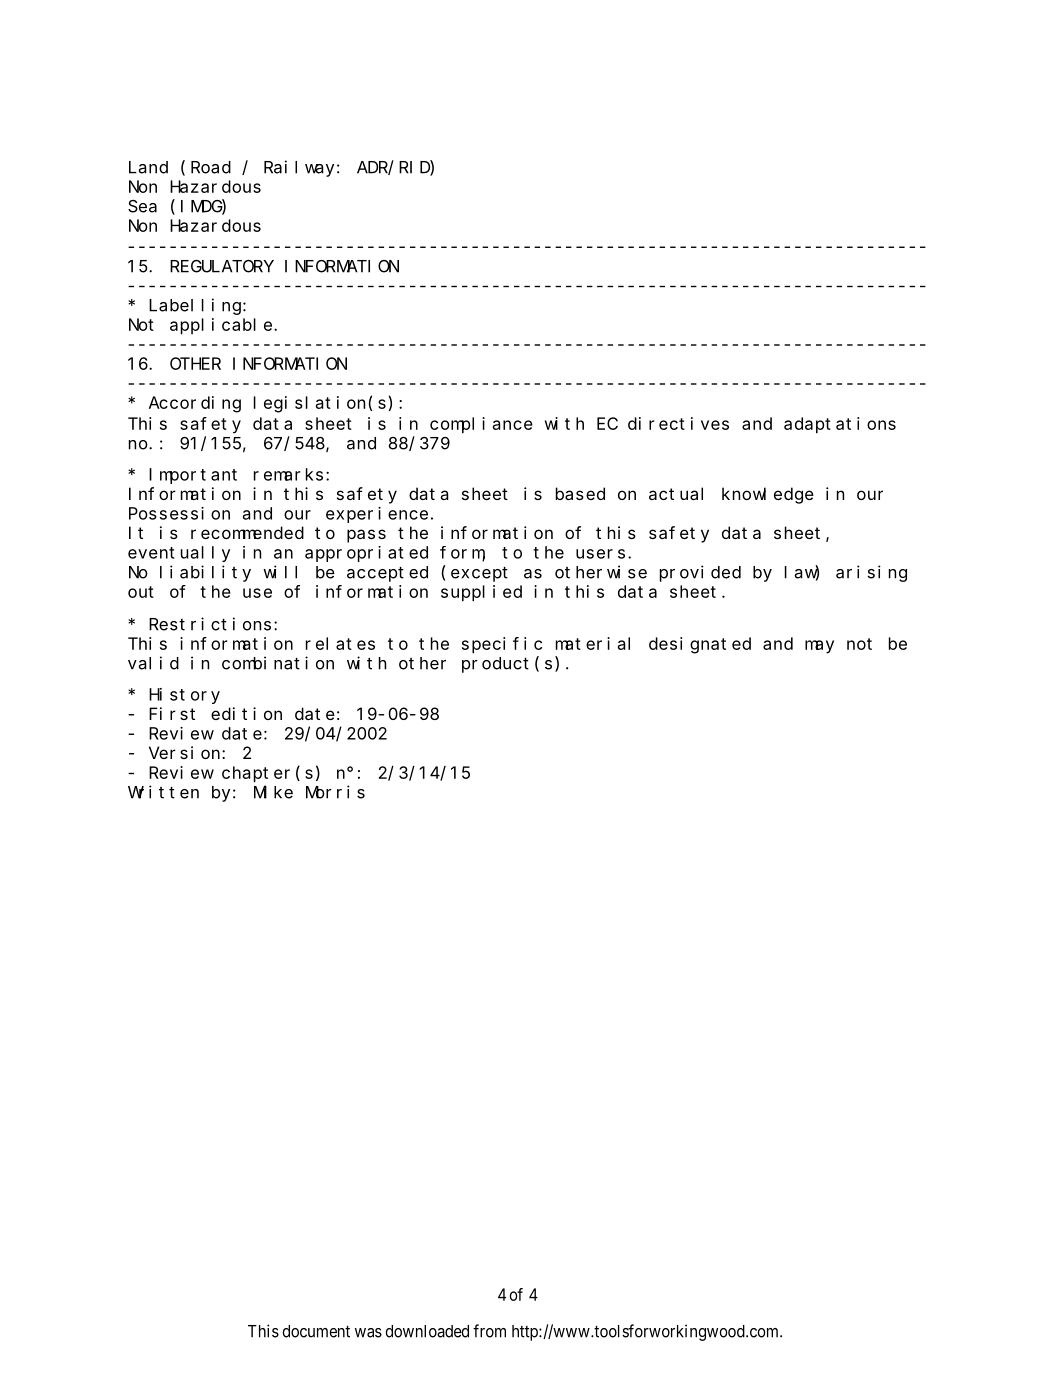 This image has height=1375, width=1062. Describe the element at coordinates (316, 1331) in the image. I see `document` at that location.
